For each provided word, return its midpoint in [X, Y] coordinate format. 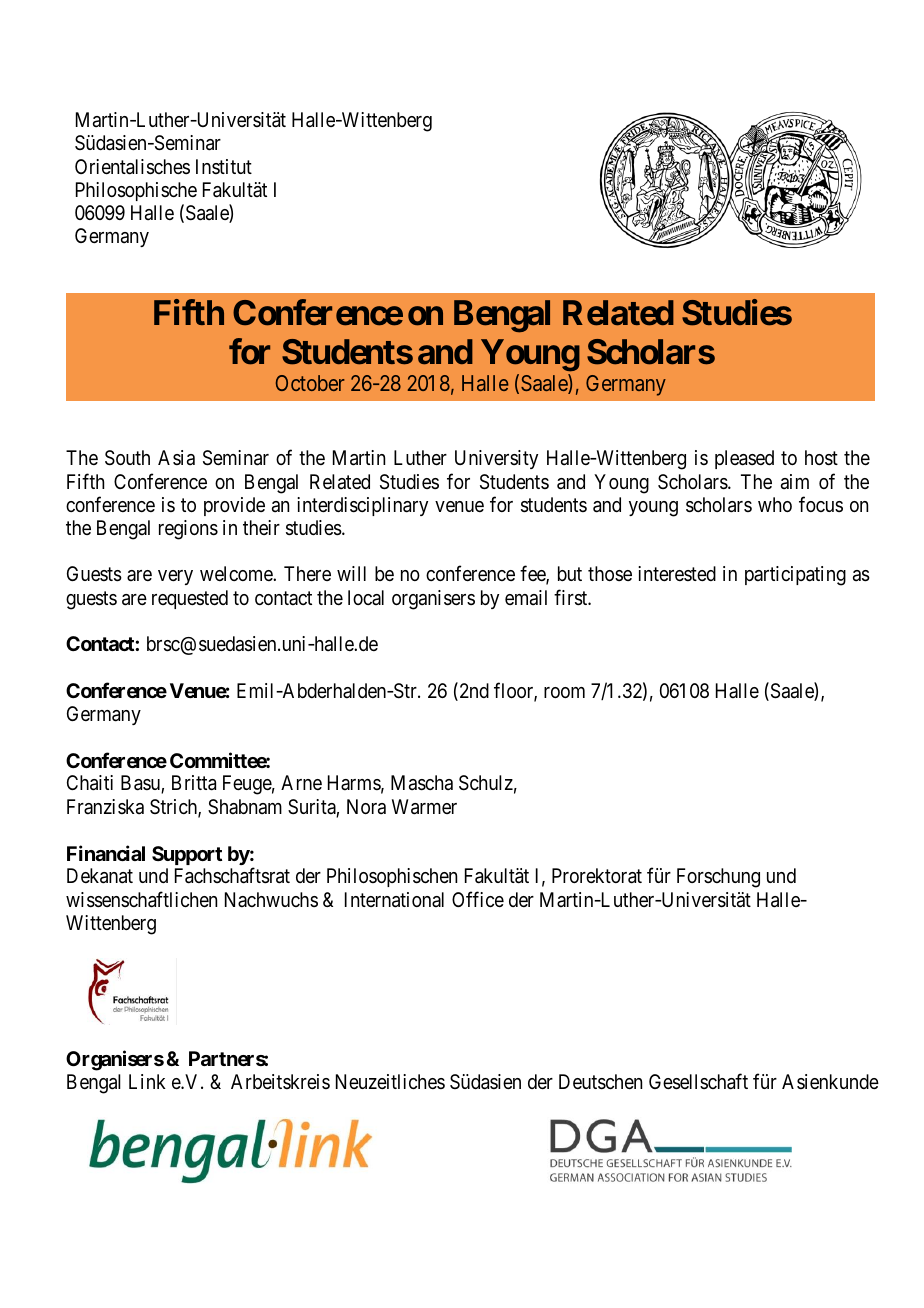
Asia [176, 458]
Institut [224, 166]
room [564, 692]
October [310, 383]
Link [147, 1081]
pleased [744, 459]
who [775, 504]
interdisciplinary [362, 506]
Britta [194, 783]
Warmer [424, 807]
